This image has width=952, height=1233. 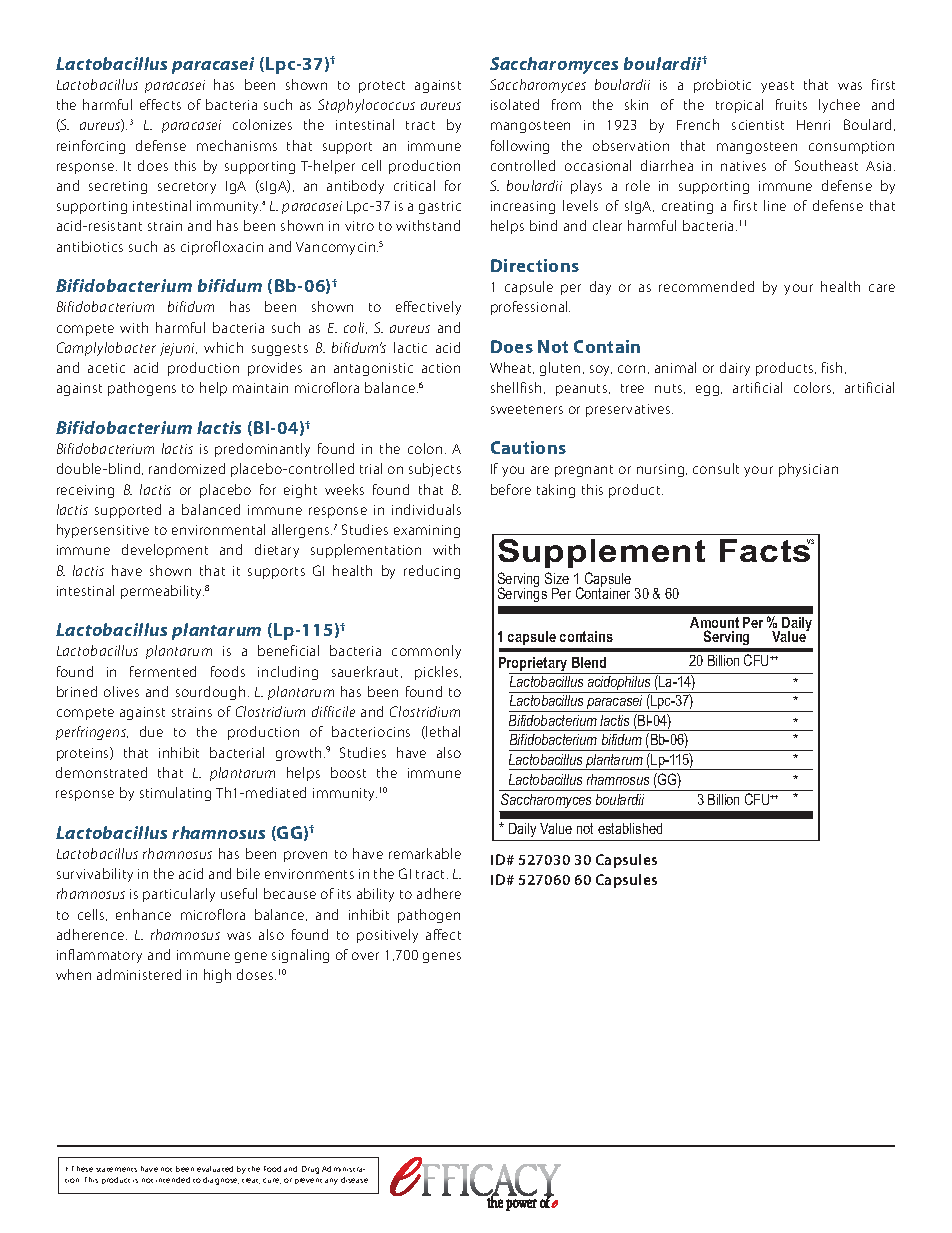 I want to click on fruits, so click(x=791, y=104).
